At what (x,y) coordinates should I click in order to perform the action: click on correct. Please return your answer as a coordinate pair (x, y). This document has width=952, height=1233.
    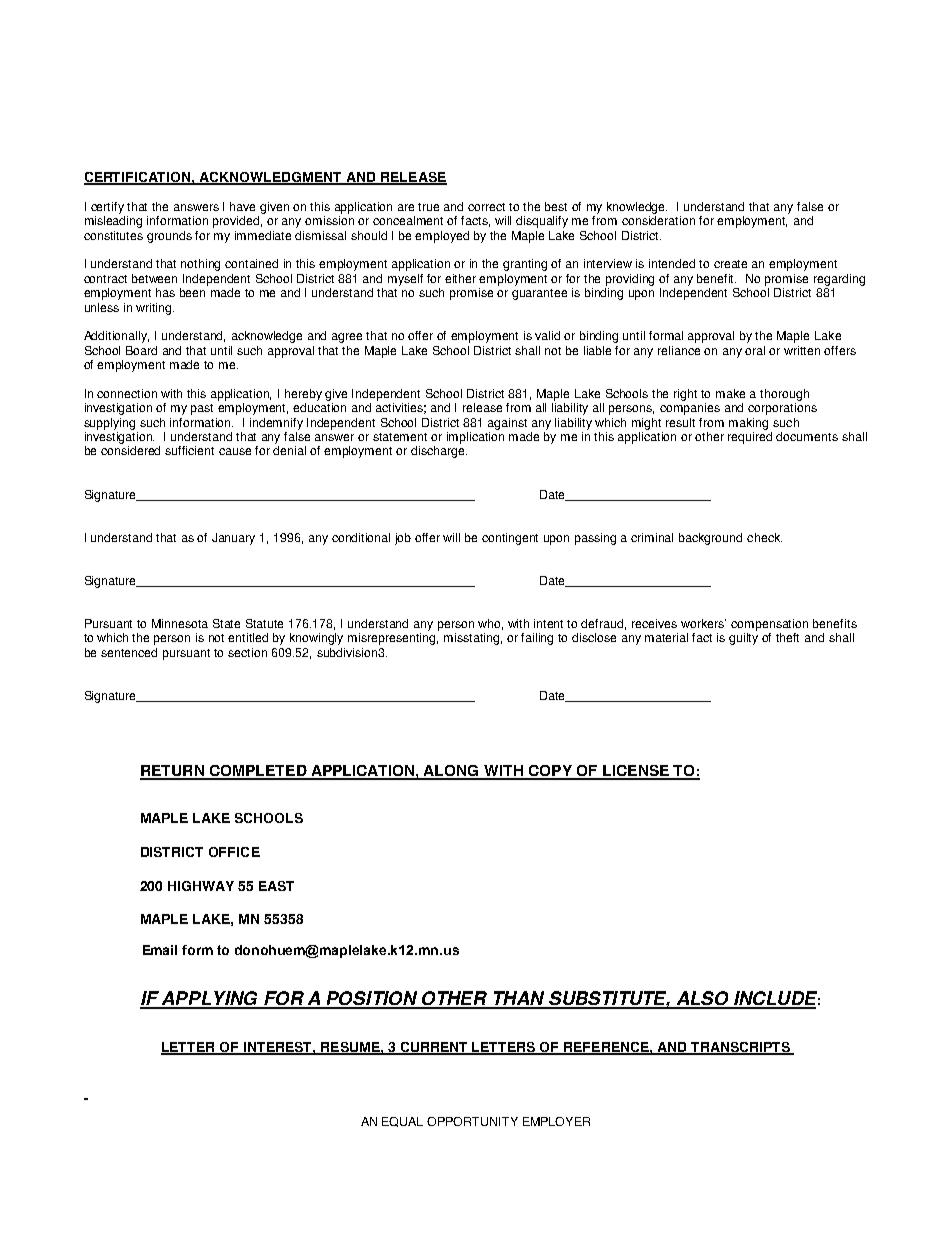
    Looking at the image, I should click on (486, 207).
